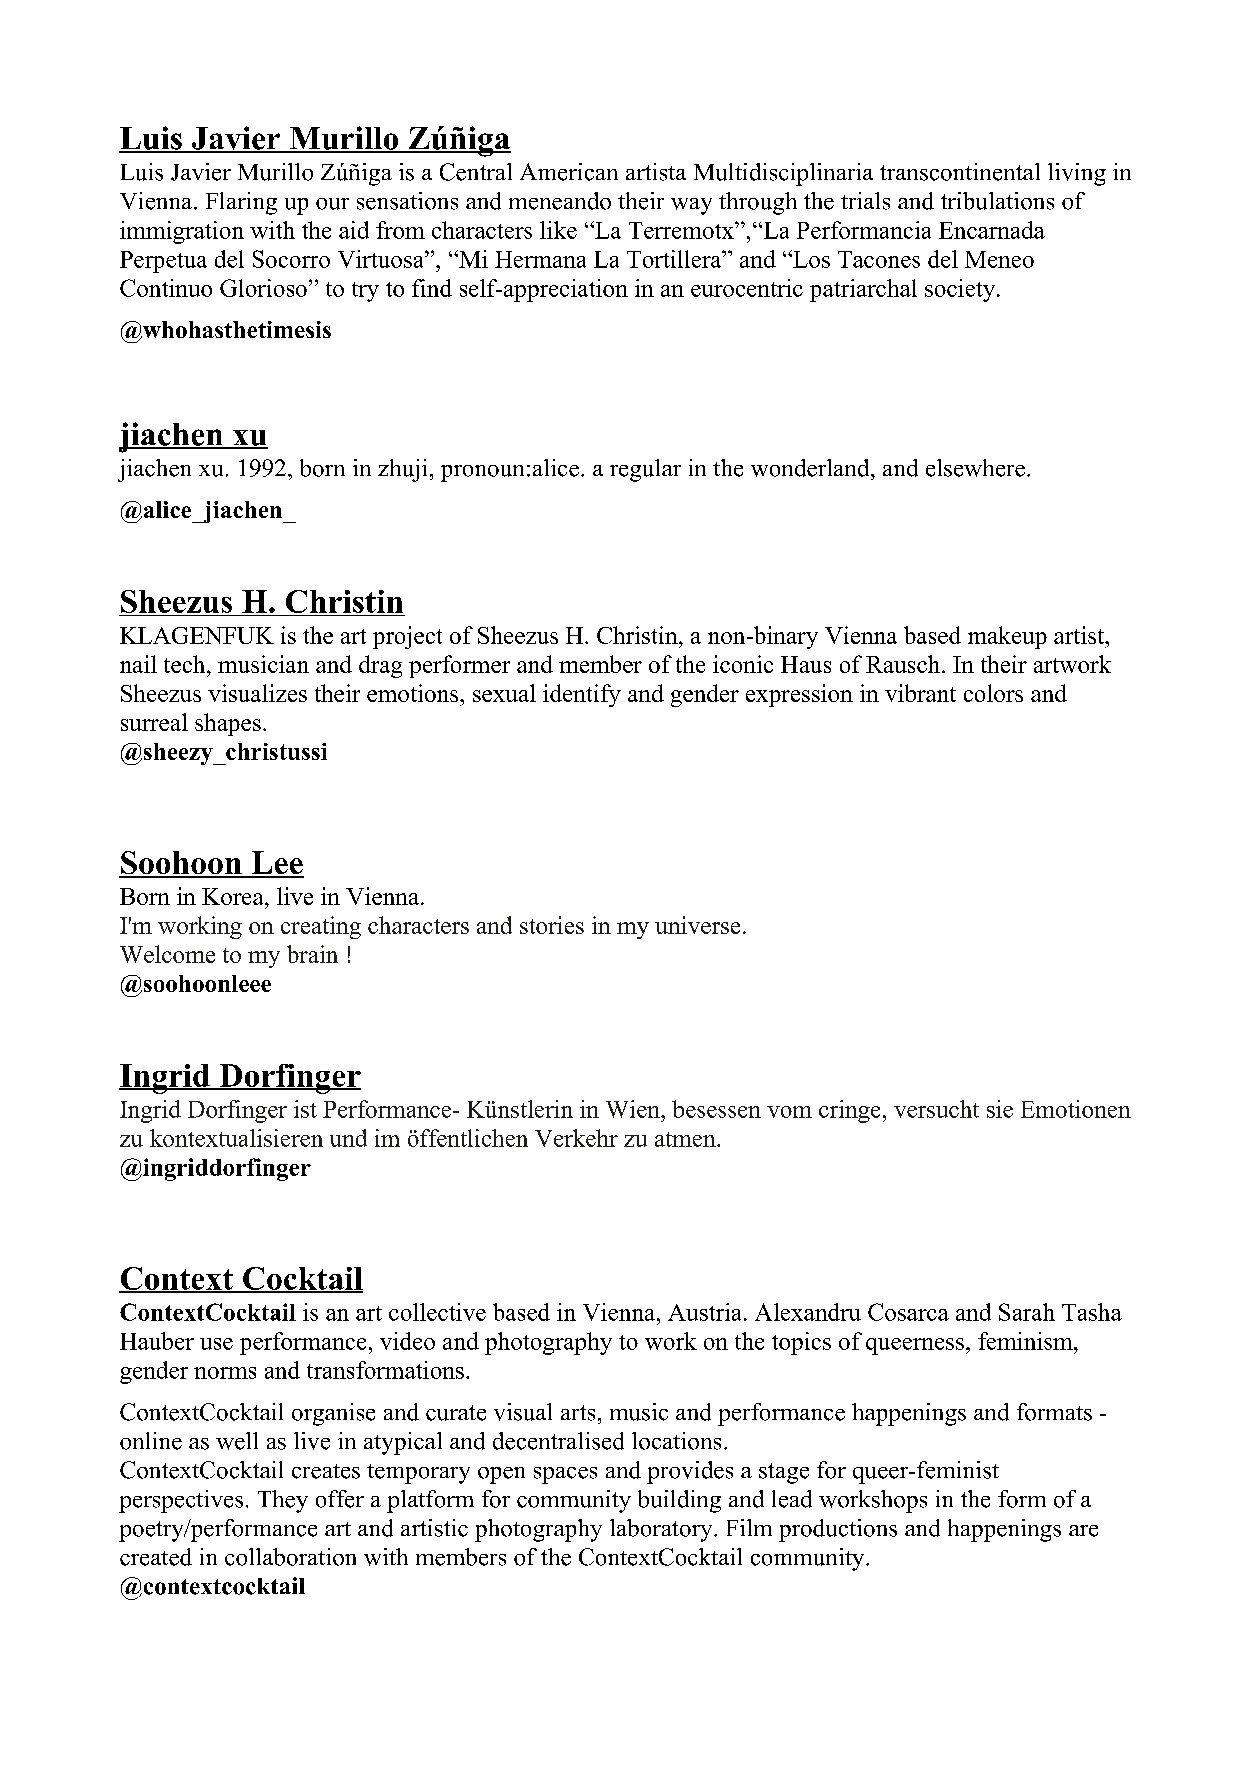  I want to click on are, so click(1083, 1531).
